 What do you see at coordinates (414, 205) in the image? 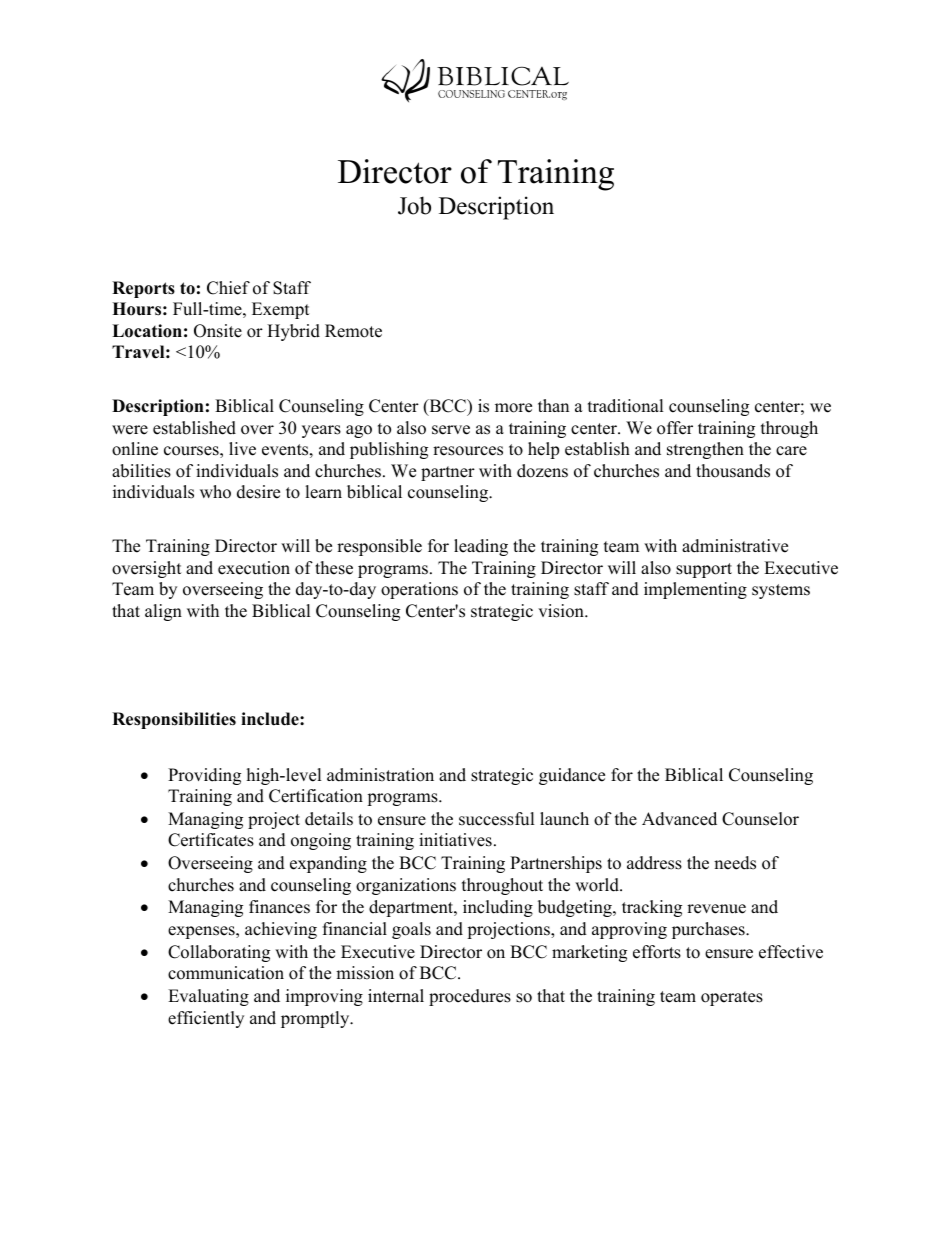
I see `Job` at bounding box center [414, 205].
